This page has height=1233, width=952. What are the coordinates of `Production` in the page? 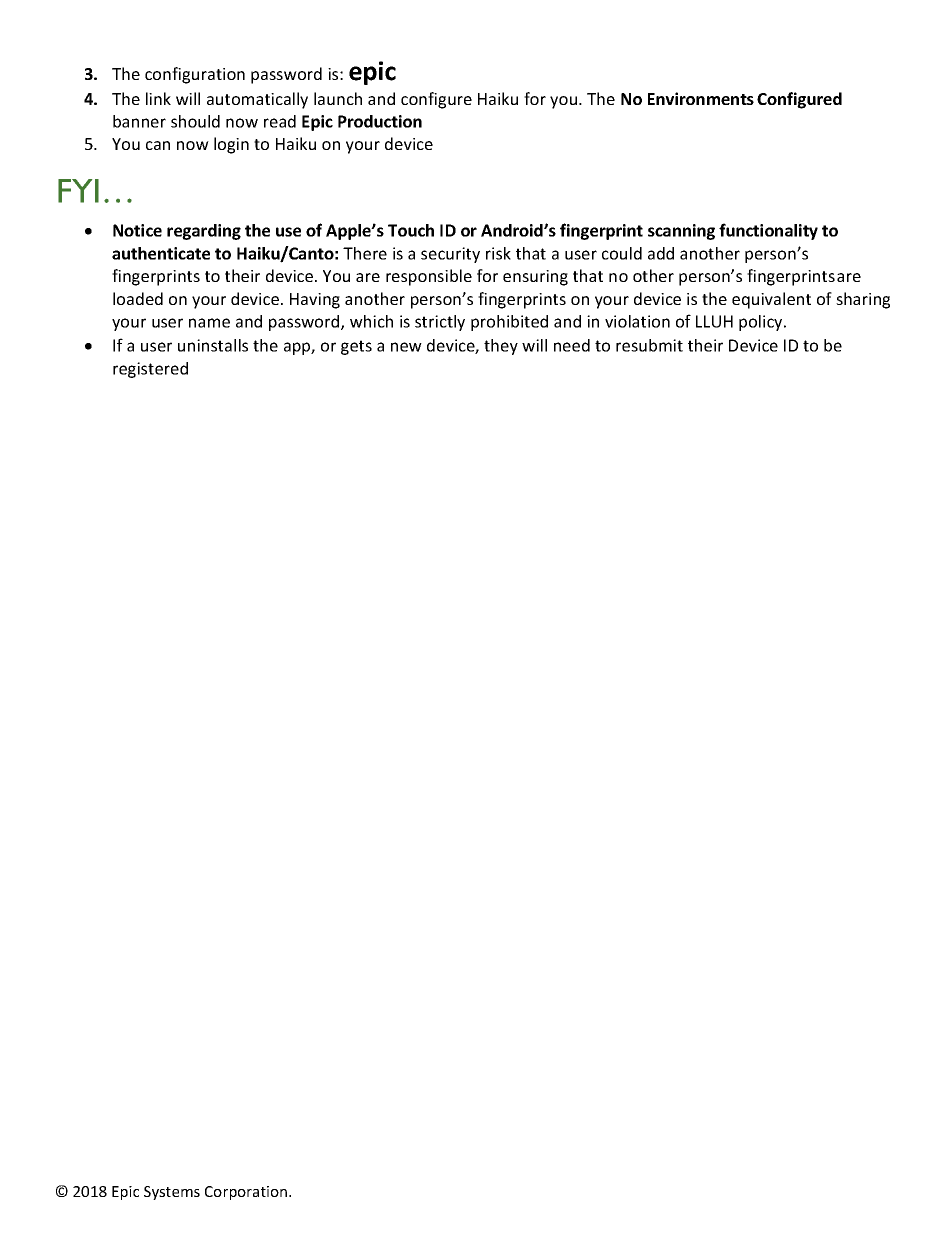 It's located at (380, 121).
